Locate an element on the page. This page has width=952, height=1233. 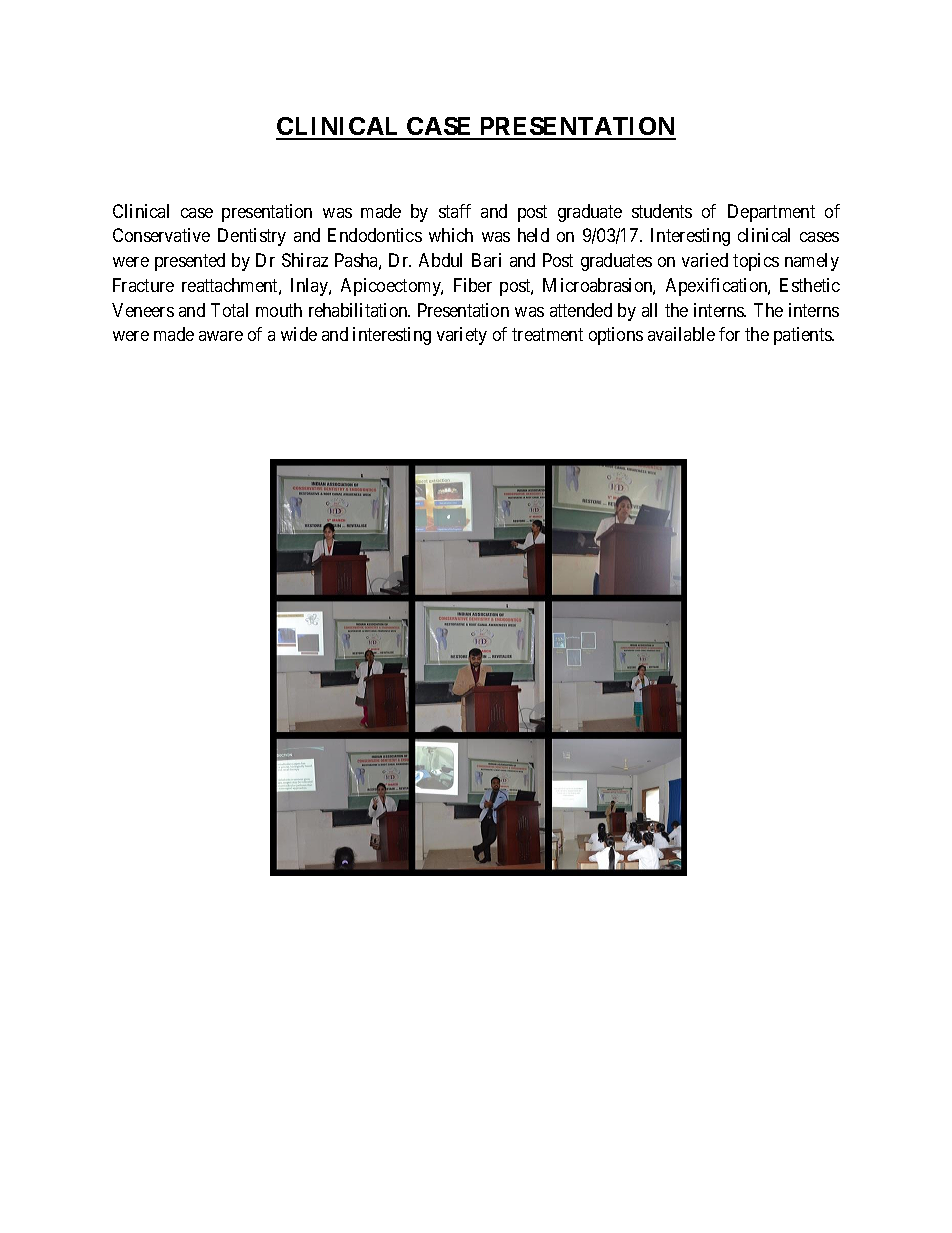
Conservative is located at coordinates (161, 235).
